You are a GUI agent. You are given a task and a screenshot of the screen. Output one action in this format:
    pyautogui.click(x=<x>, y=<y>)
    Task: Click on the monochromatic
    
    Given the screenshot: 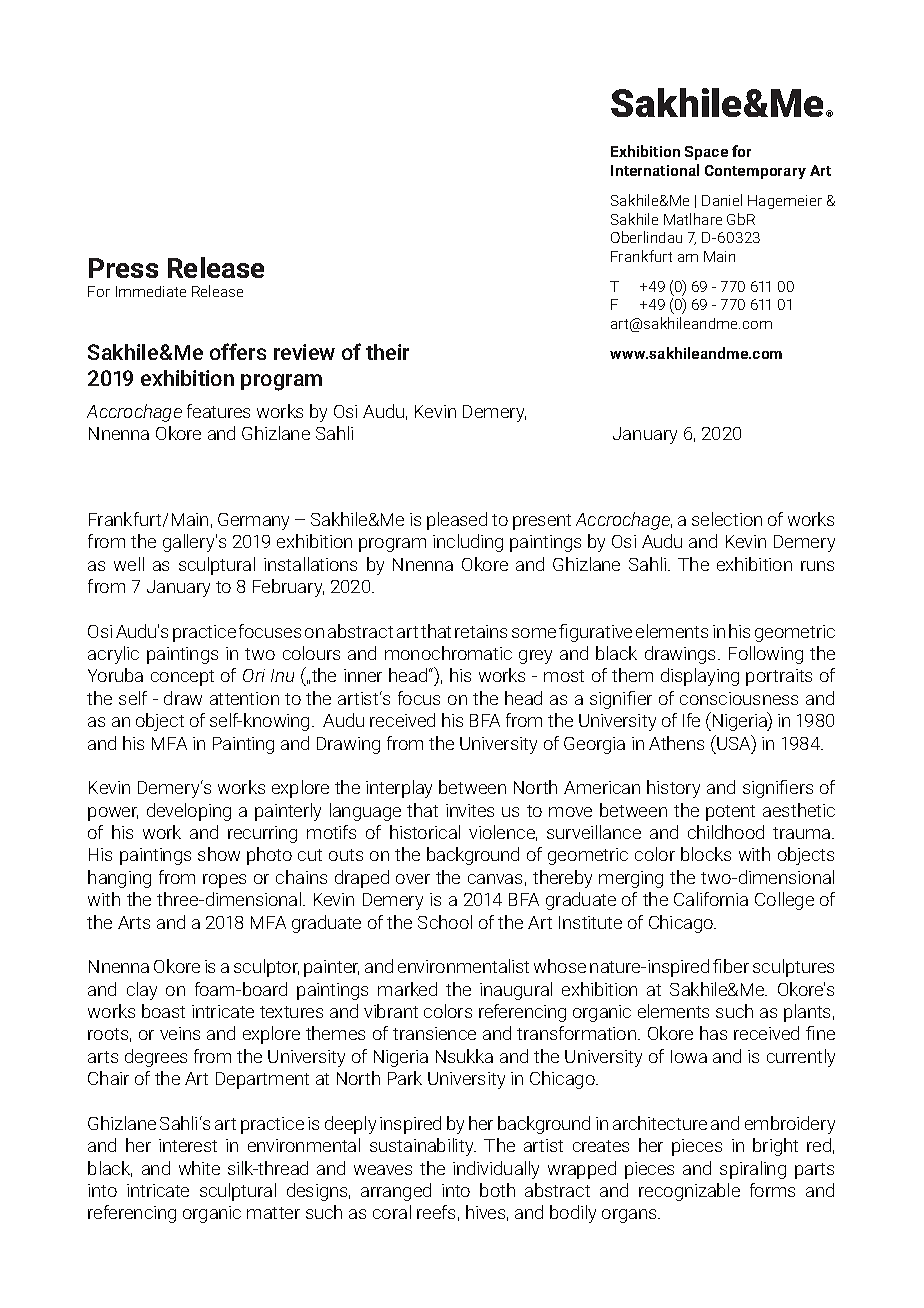 What is the action you would take?
    pyautogui.click(x=448, y=653)
